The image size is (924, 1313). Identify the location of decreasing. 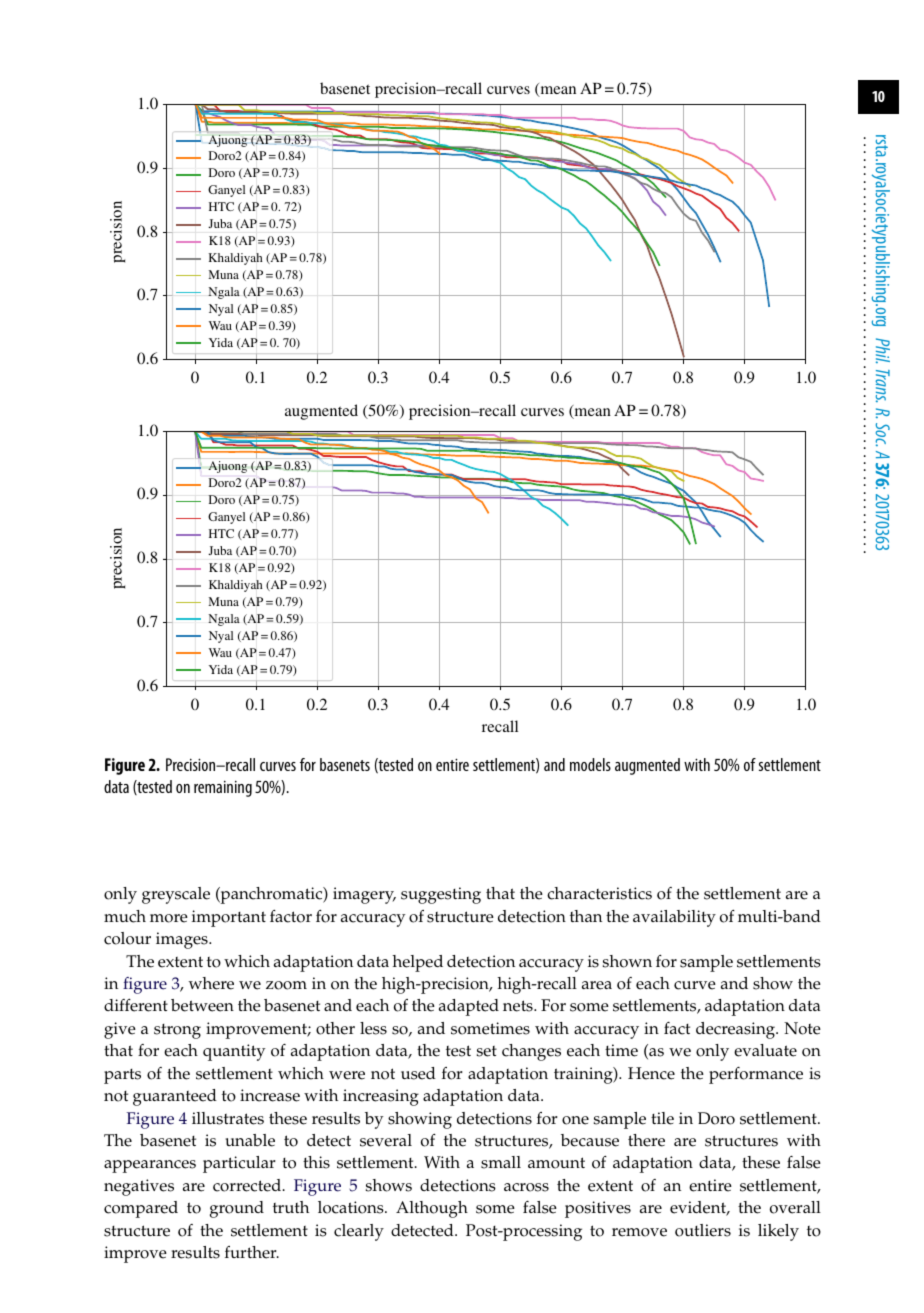
(736, 1030).
